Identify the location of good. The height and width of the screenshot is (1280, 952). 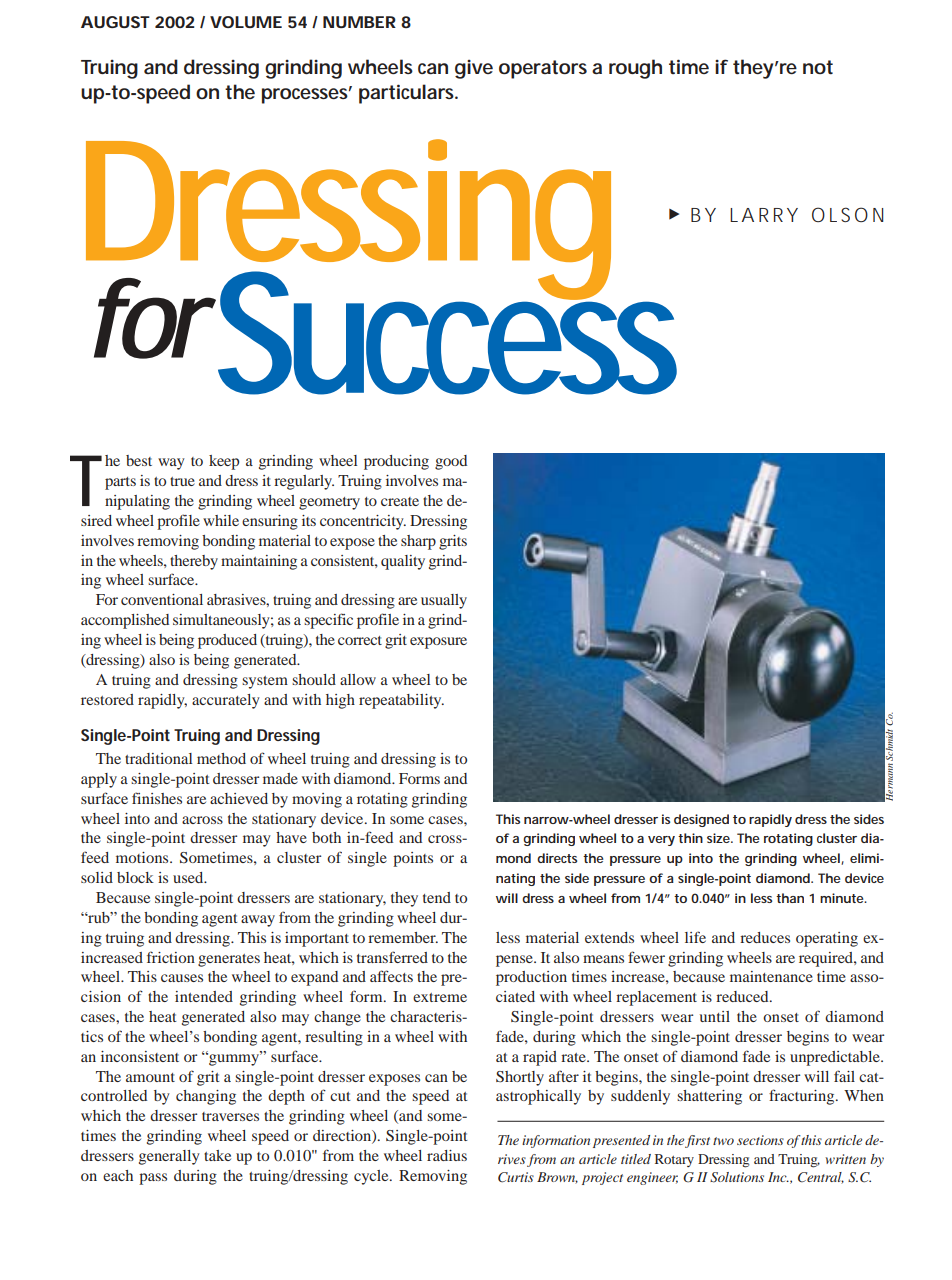
(451, 462).
